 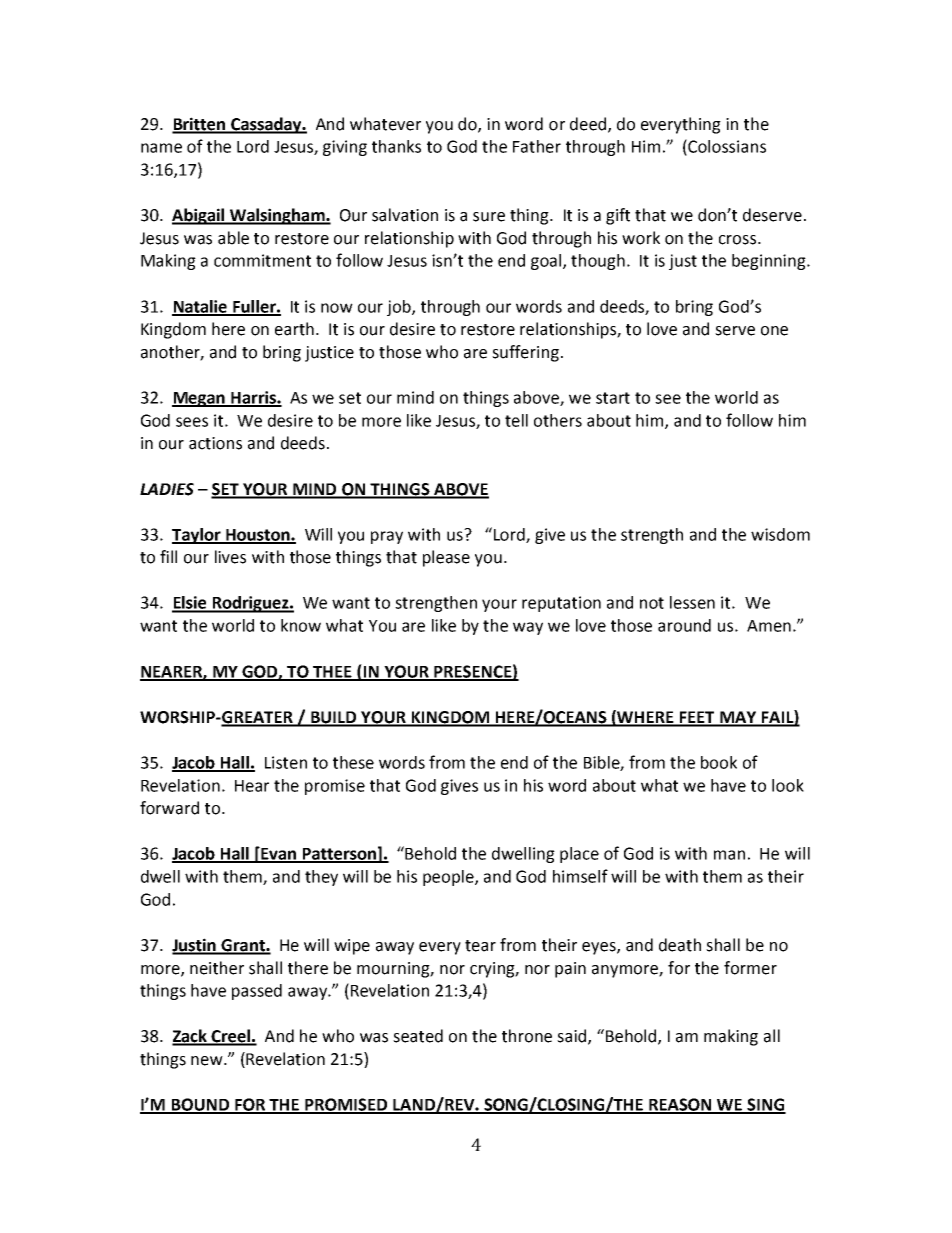 I want to click on new, so click(x=208, y=1061).
